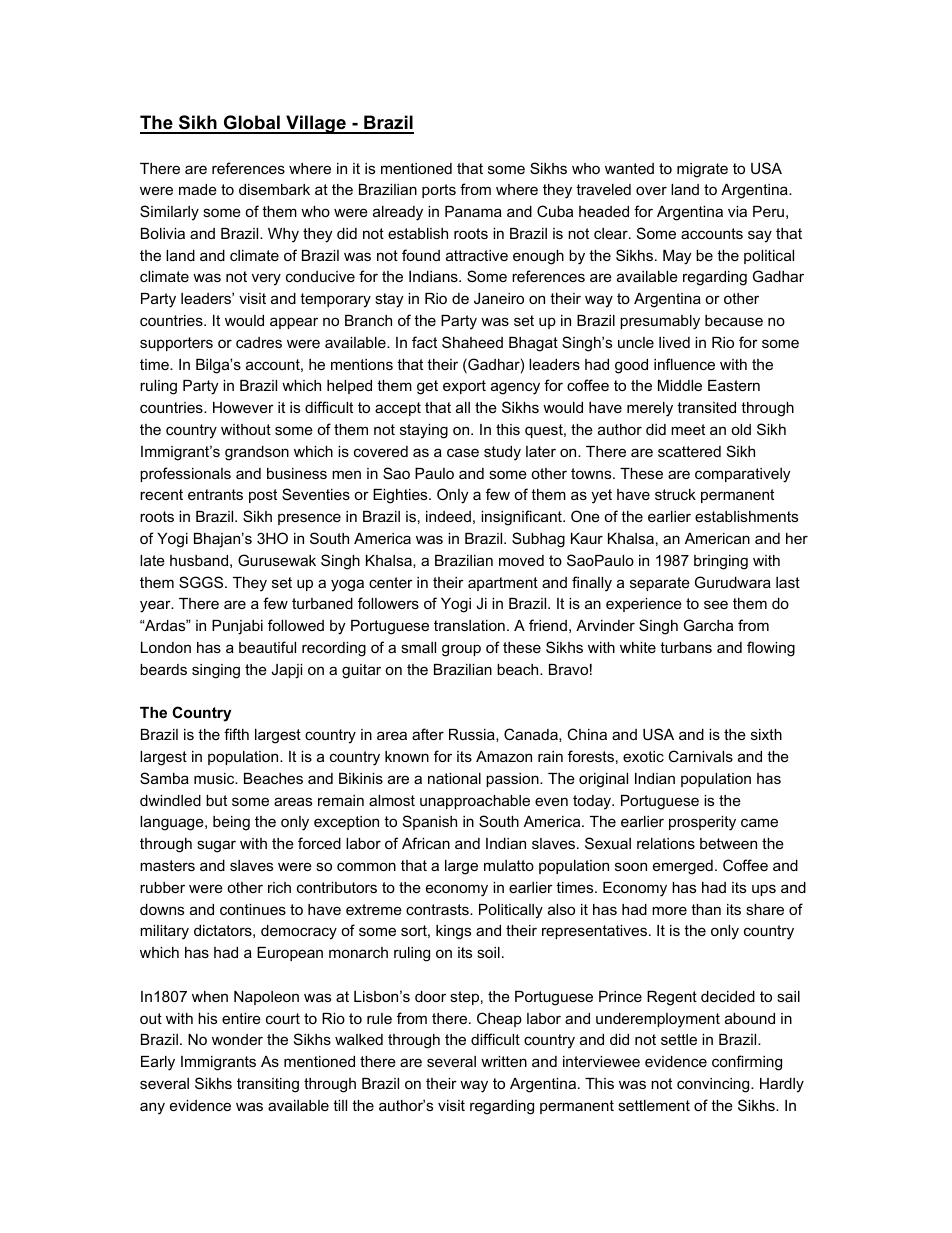 The image size is (952, 1233). Describe the element at coordinates (728, 843) in the screenshot. I see `between` at that location.
